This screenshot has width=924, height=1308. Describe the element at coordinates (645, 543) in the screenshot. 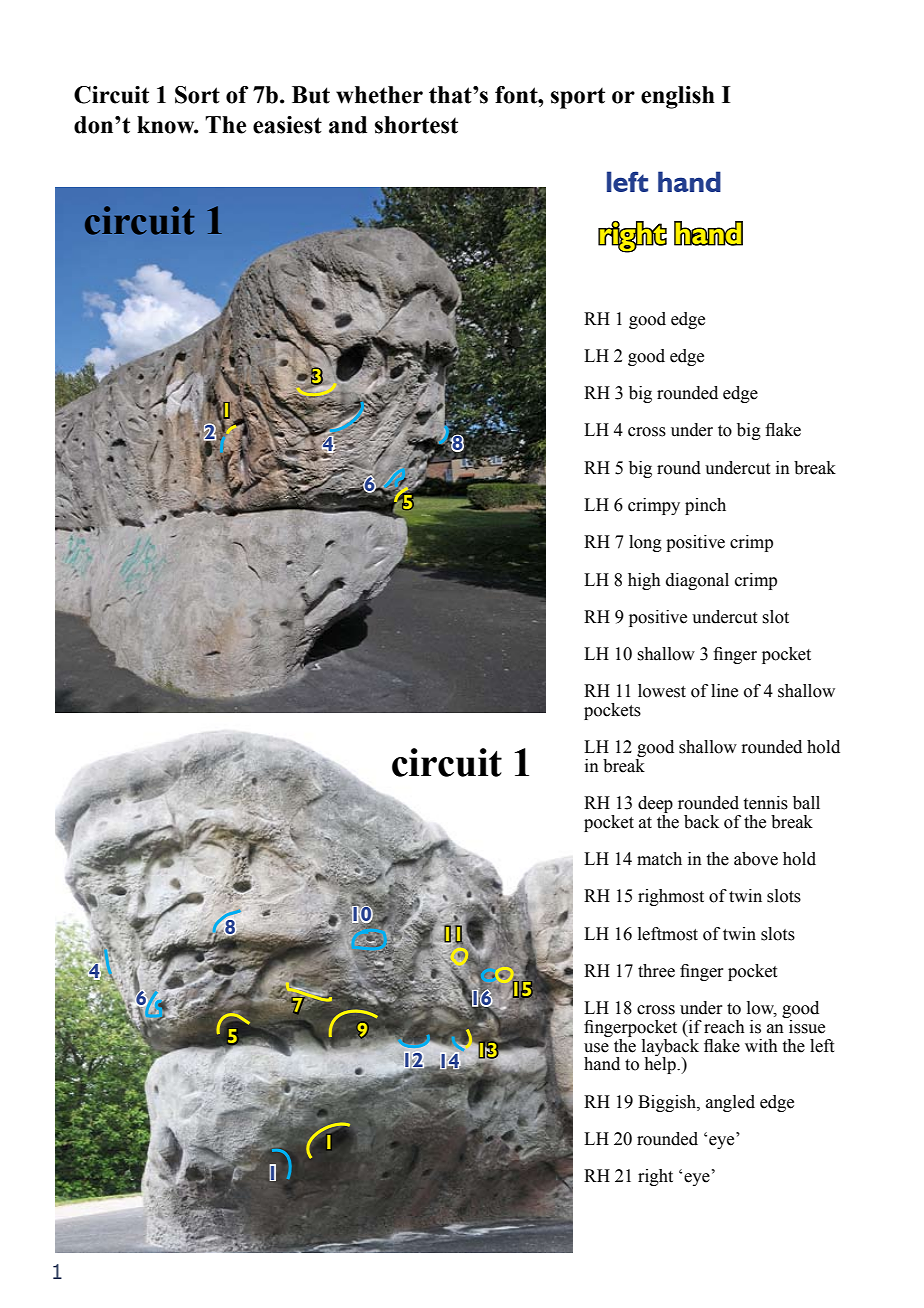

I see `long` at that location.
